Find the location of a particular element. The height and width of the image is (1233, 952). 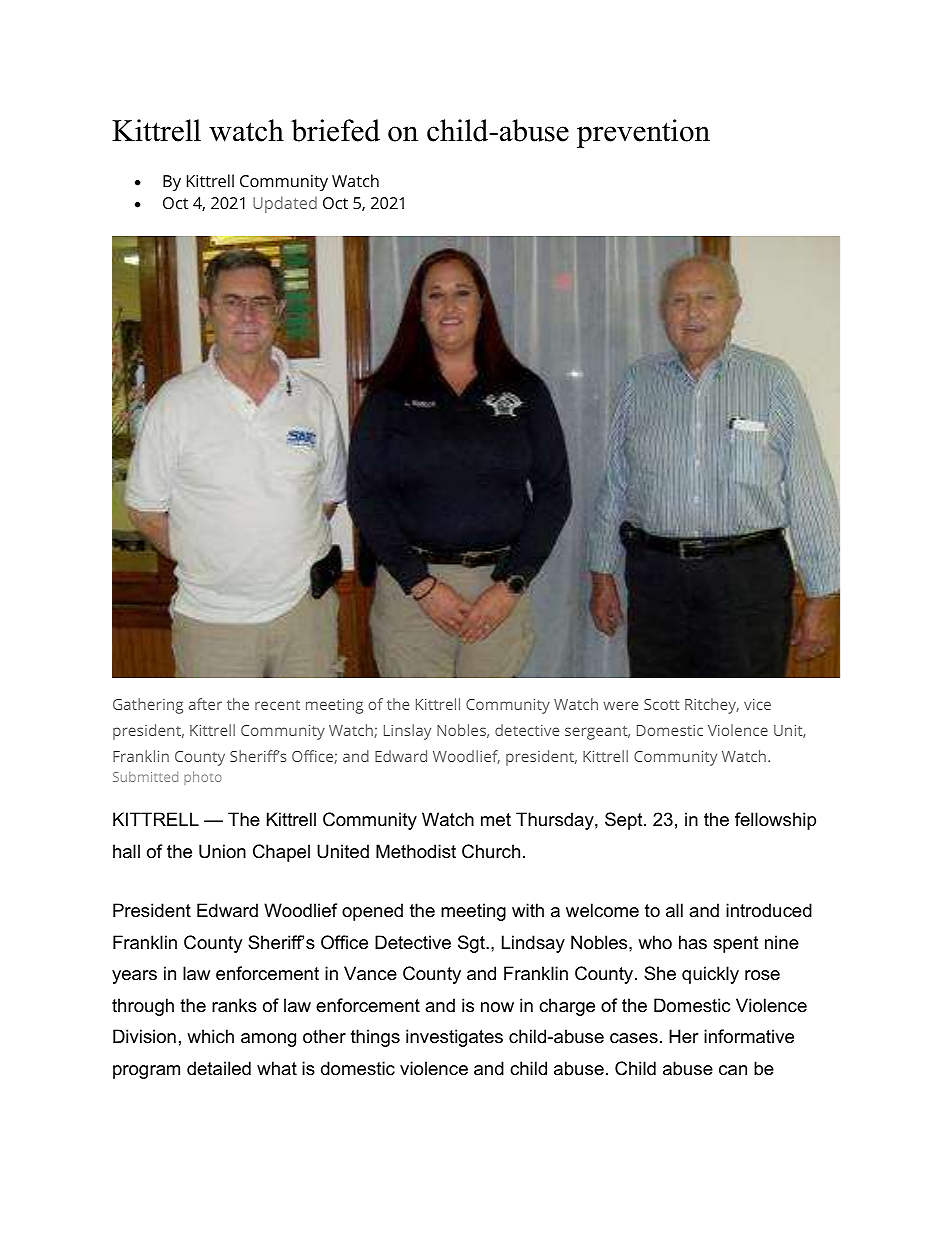

investigates is located at coordinates (454, 1038).
